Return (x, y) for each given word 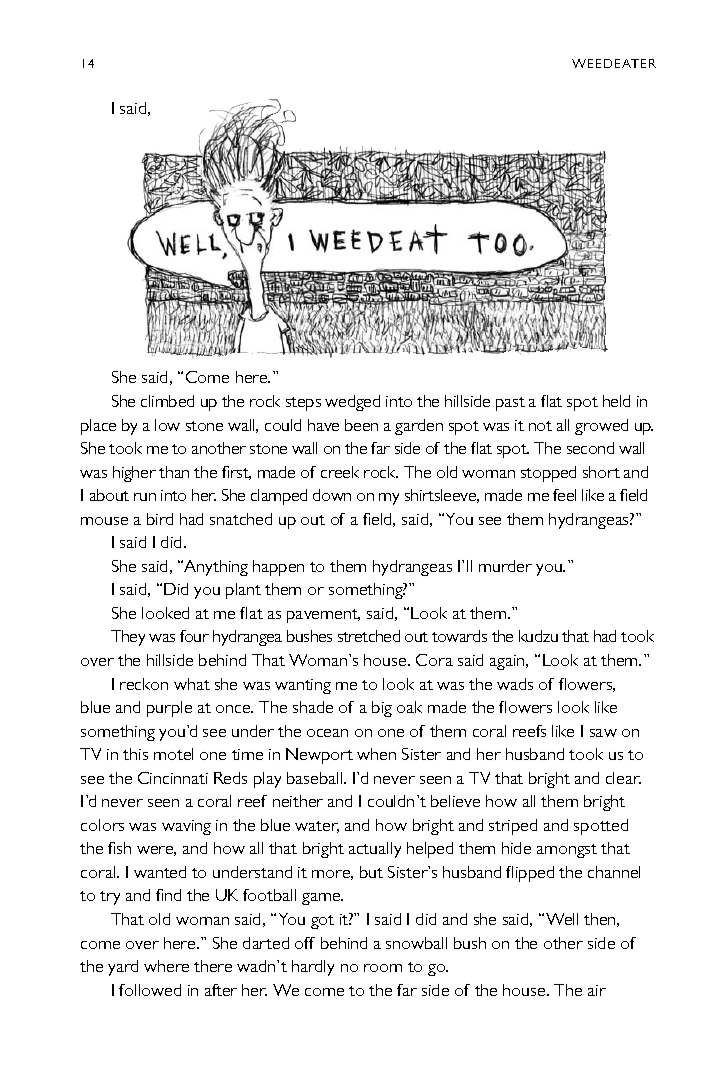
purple (169, 709)
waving (186, 827)
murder (505, 566)
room (383, 968)
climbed (167, 401)
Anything (215, 568)
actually (375, 850)
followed (150, 990)
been (361, 425)
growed (601, 427)
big (382, 709)
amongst (567, 851)
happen (278, 568)
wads (515, 684)
